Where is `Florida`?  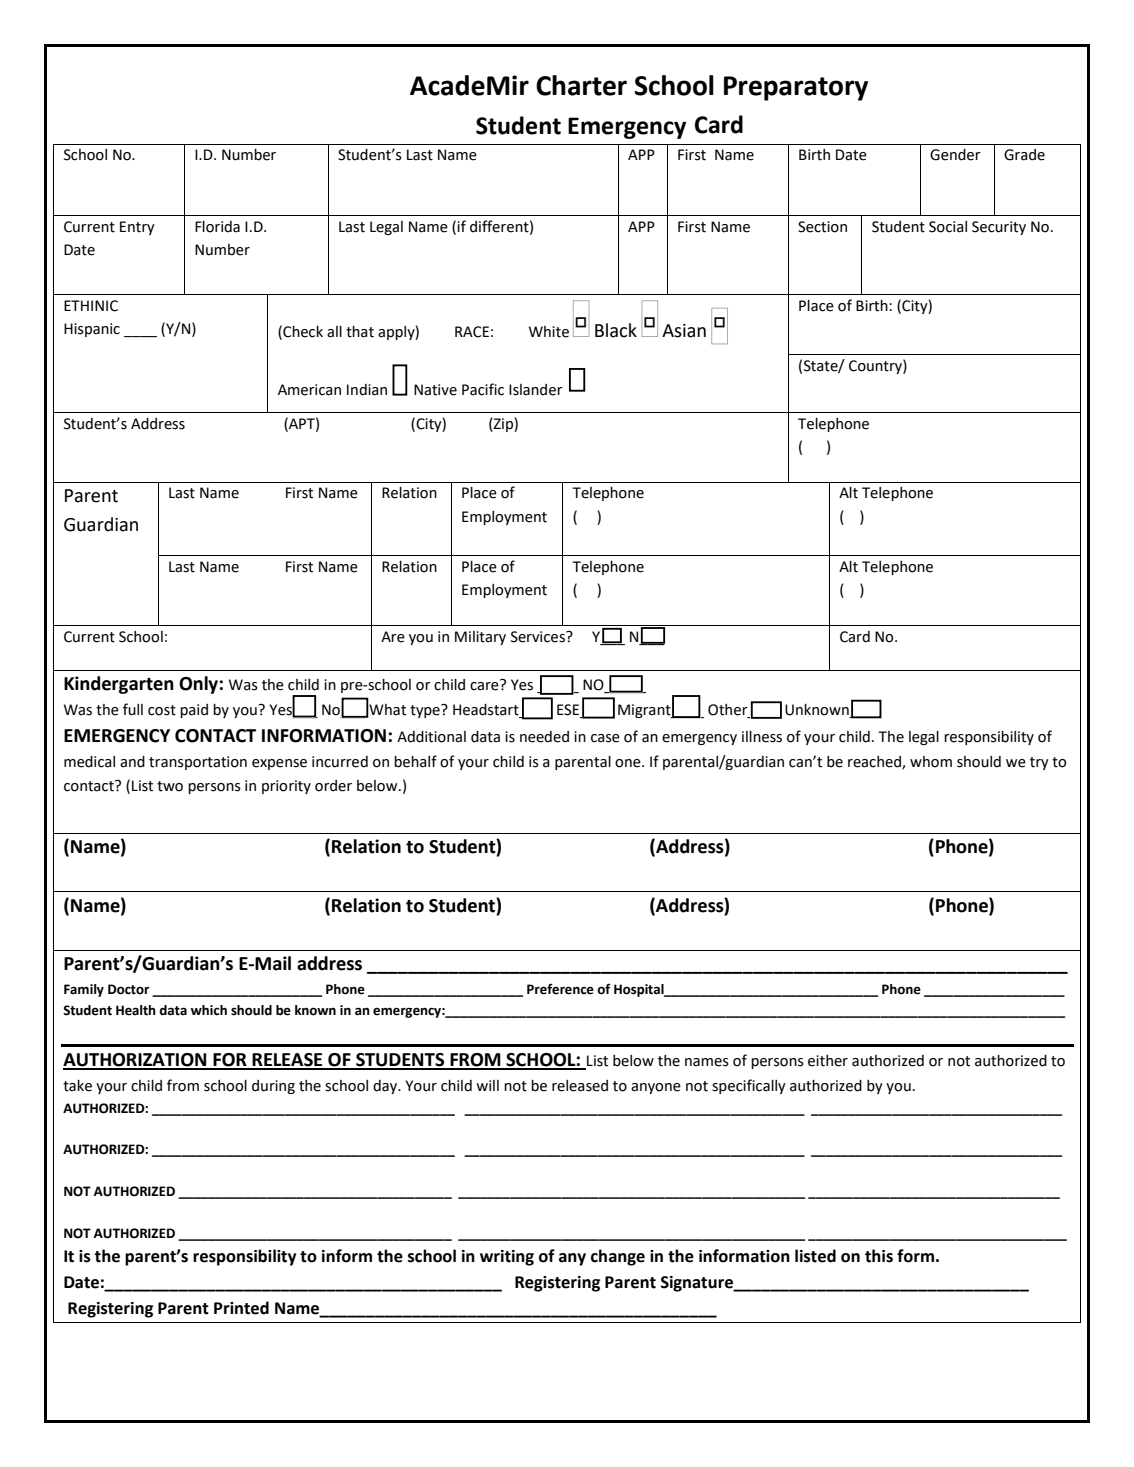 Florida is located at coordinates (217, 227).
